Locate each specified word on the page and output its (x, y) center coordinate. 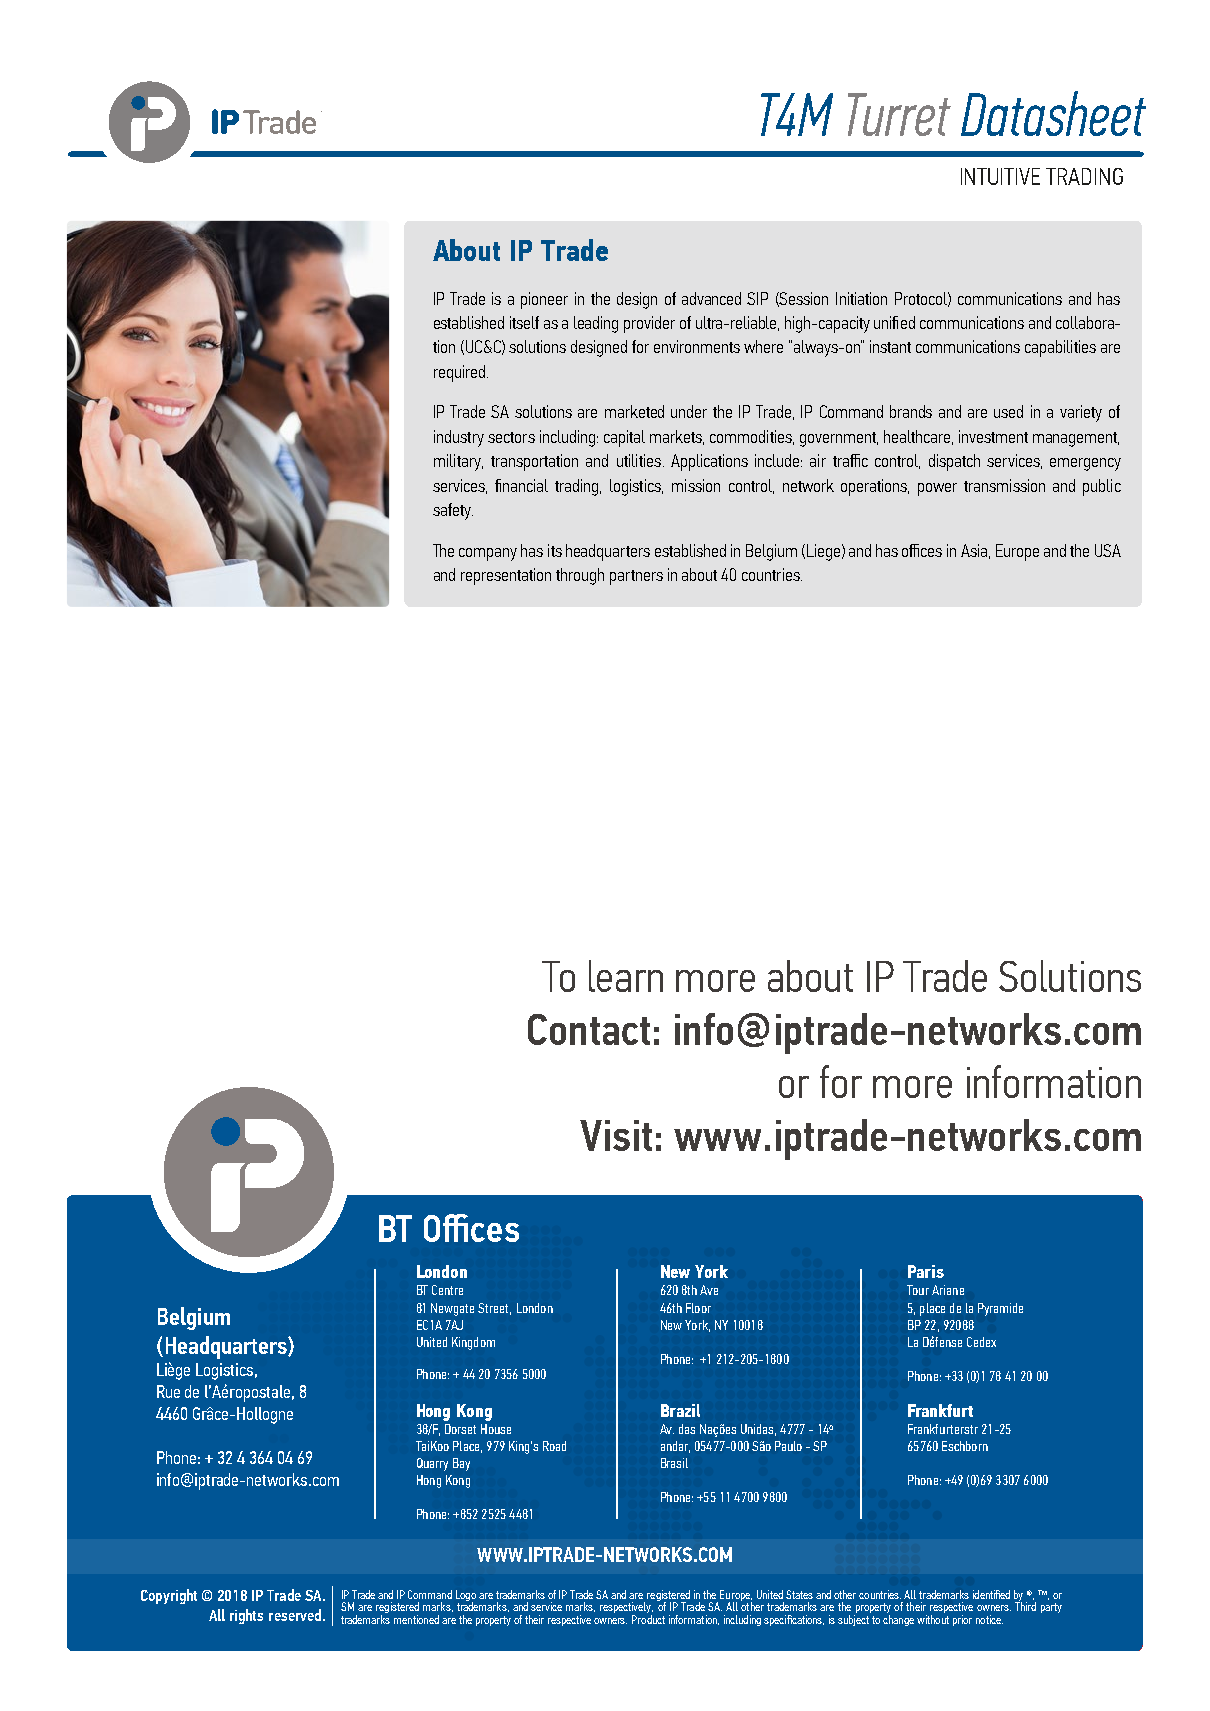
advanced (711, 298)
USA (1108, 550)
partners (636, 577)
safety (453, 511)
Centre (447, 1290)
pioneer (544, 300)
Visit (616, 1135)
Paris (926, 1271)
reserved (295, 1615)
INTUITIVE (1000, 176)
